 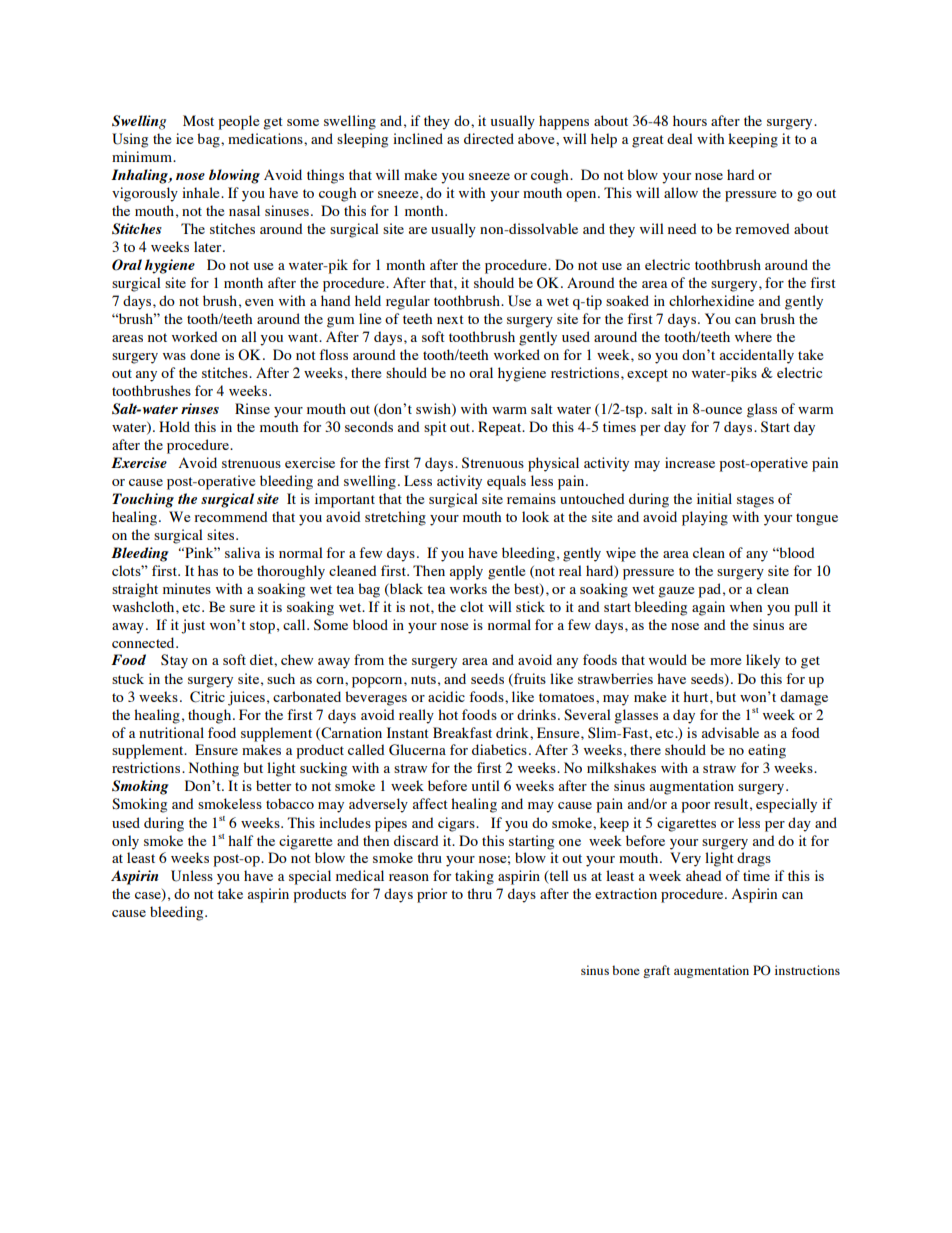 What do you see at coordinates (499, 749) in the screenshot?
I see `diabetics` at bounding box center [499, 749].
